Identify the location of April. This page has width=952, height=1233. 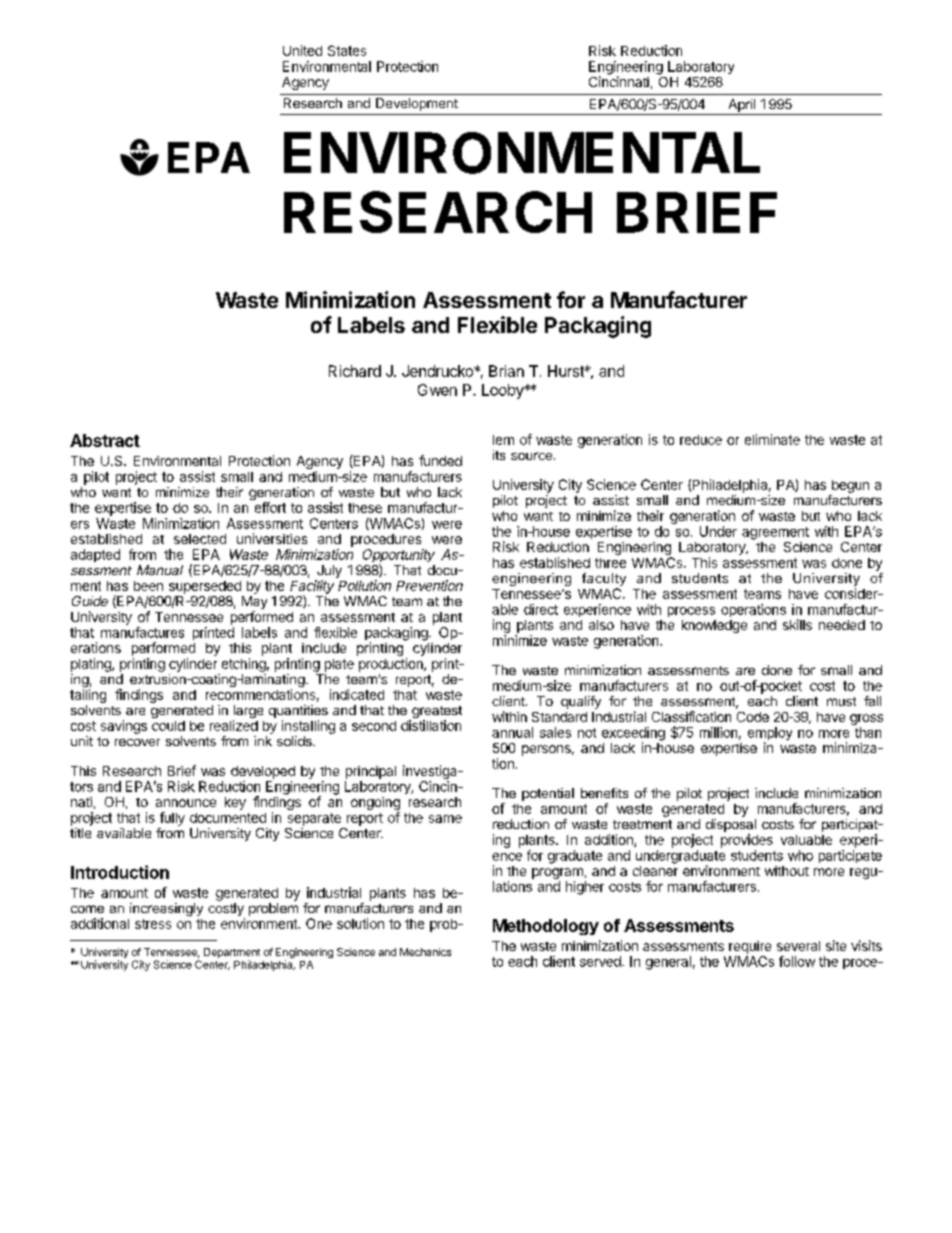
(741, 107).
